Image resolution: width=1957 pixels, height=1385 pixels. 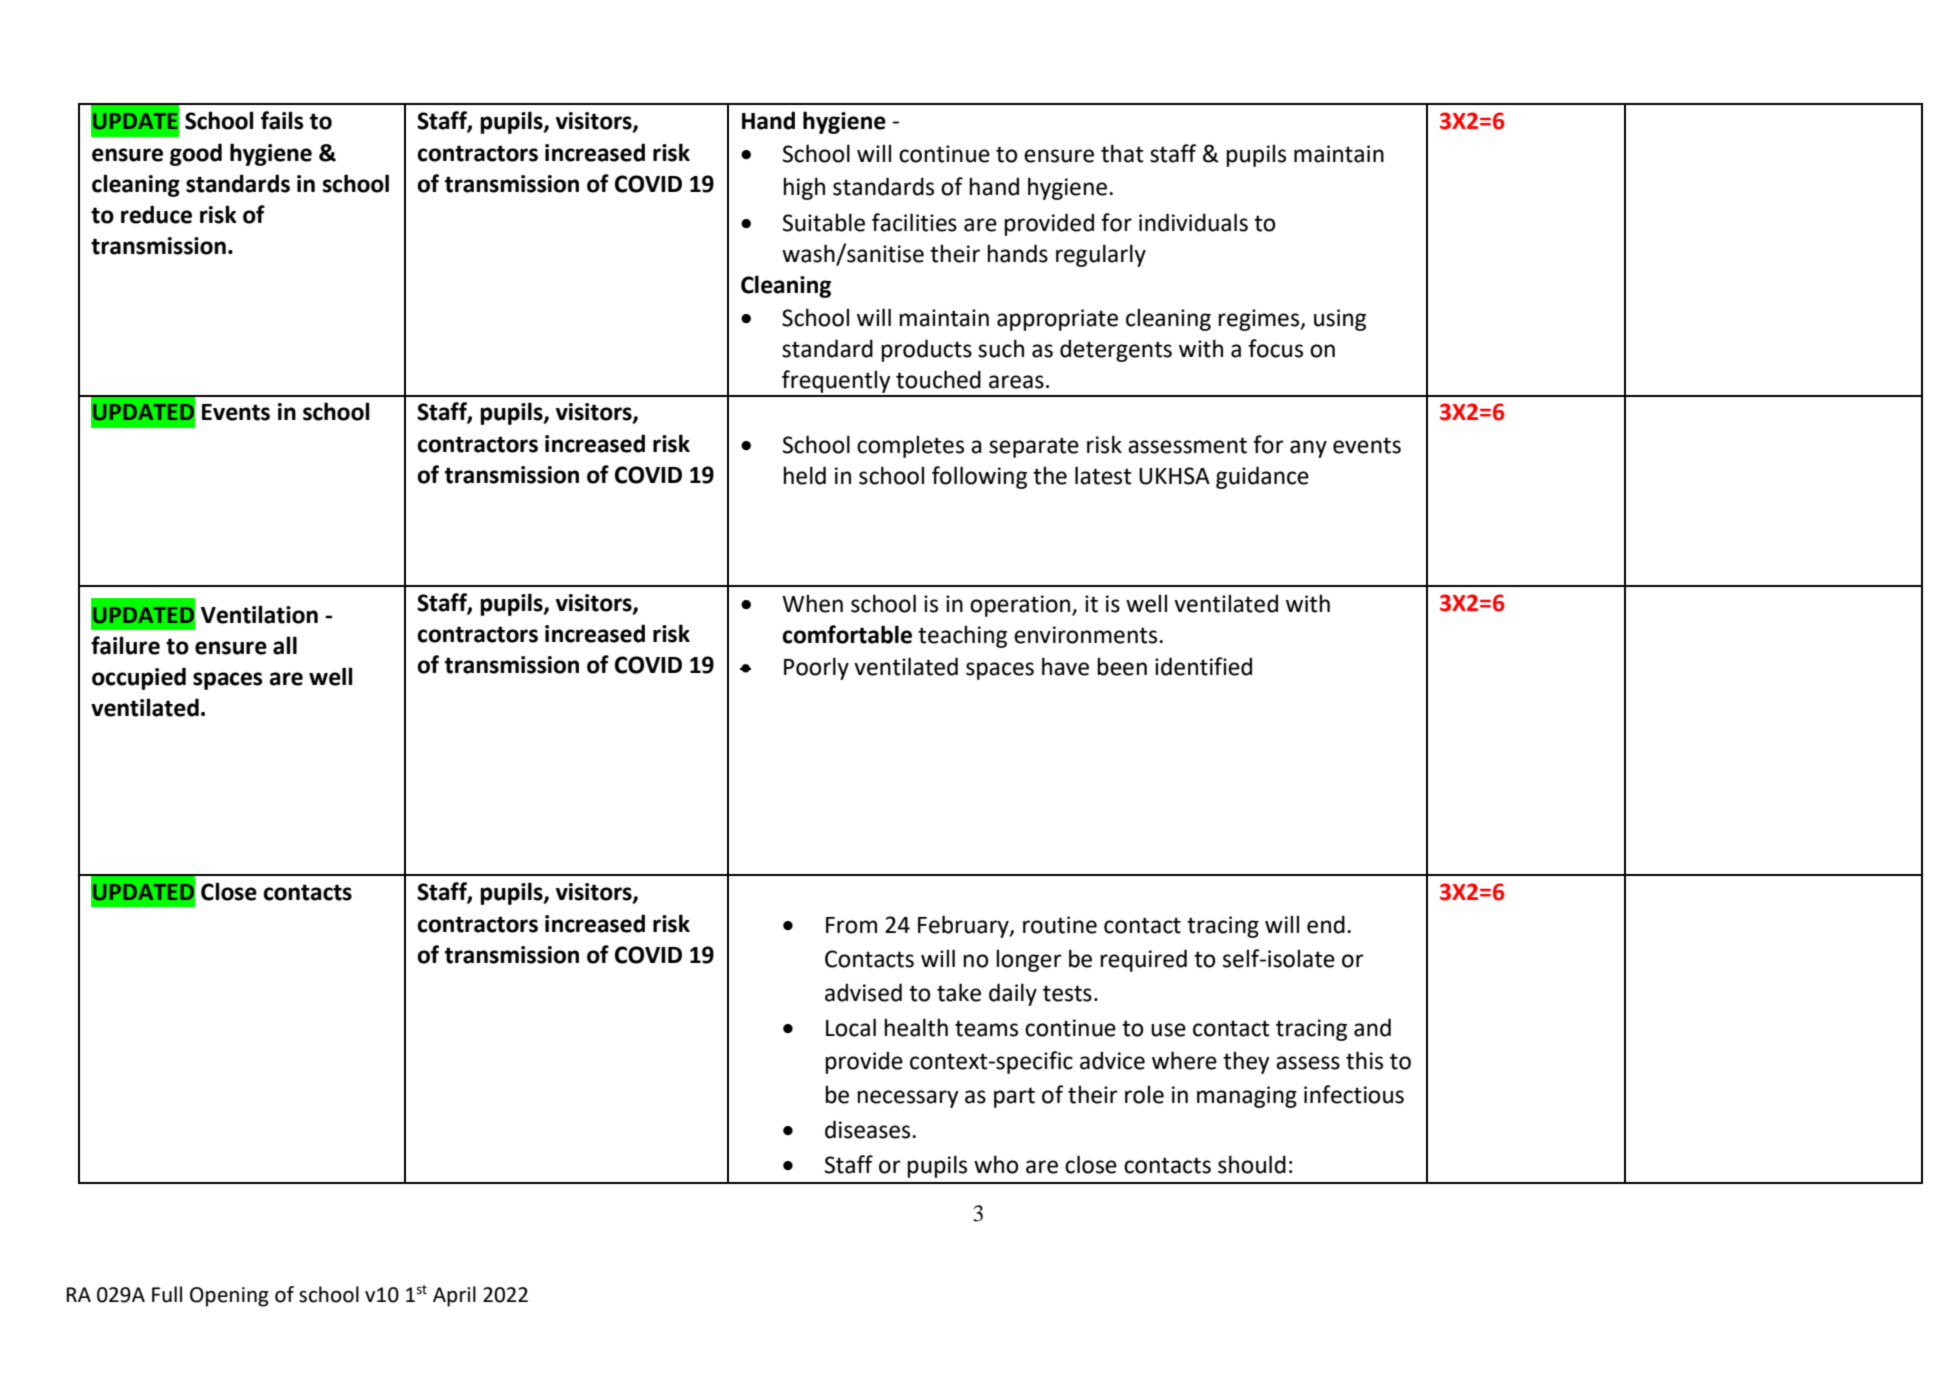 What do you see at coordinates (1252, 1164) in the screenshot?
I see `should` at bounding box center [1252, 1164].
